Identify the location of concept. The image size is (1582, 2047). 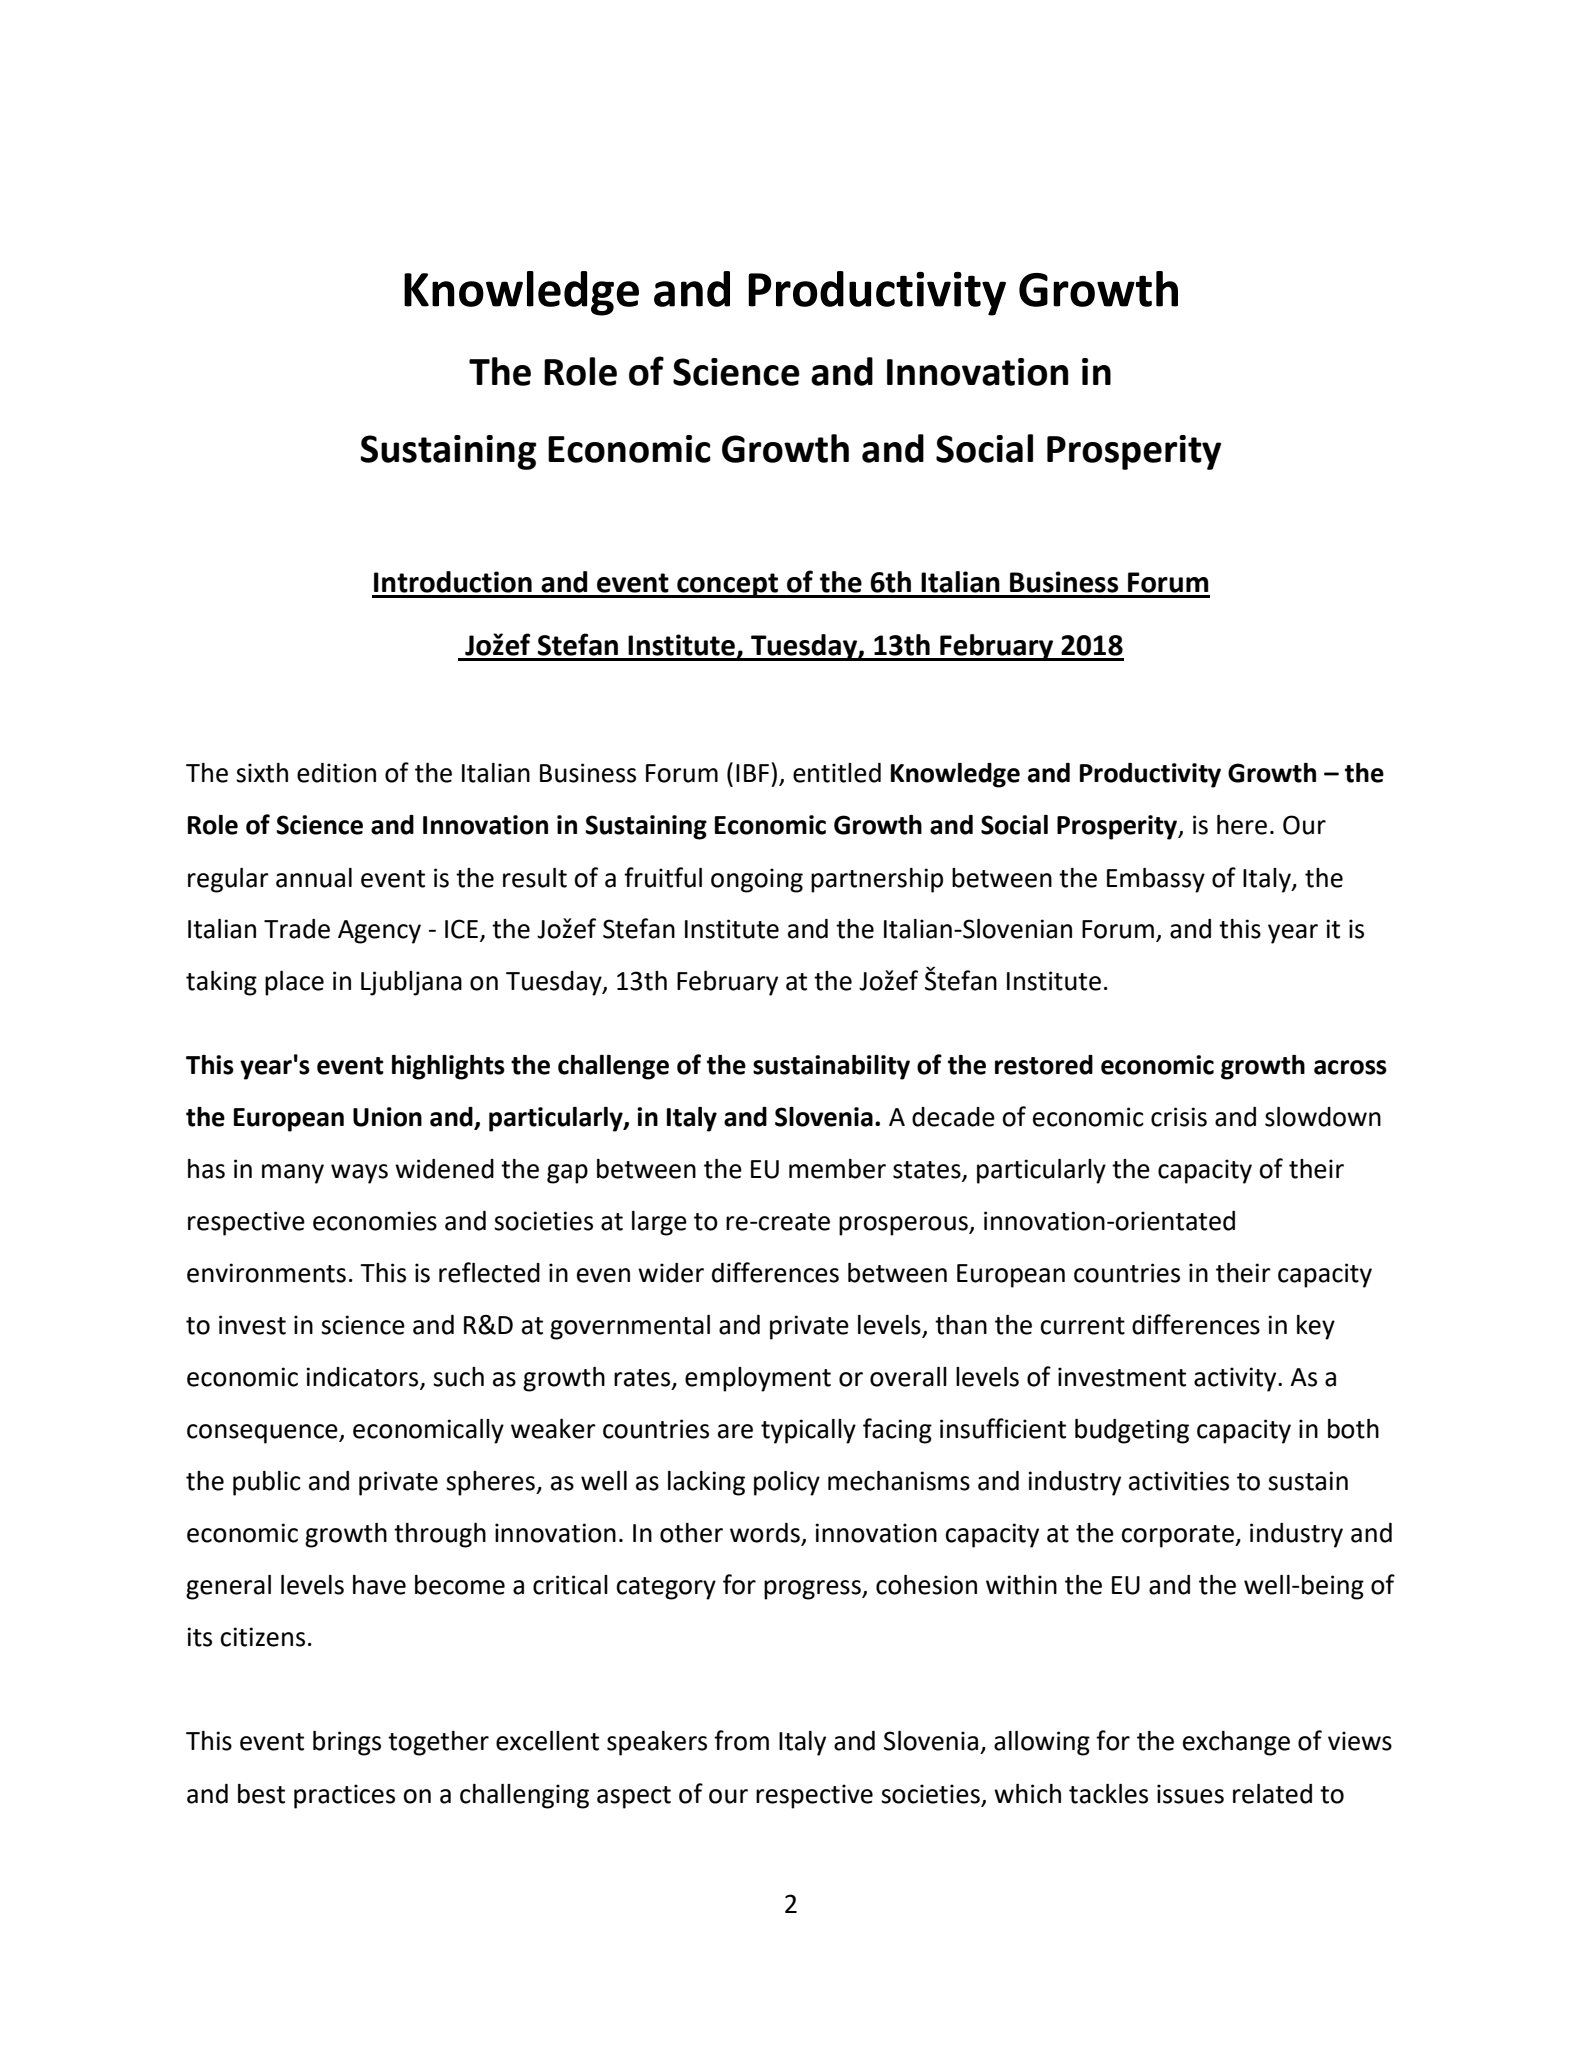
(727, 585).
